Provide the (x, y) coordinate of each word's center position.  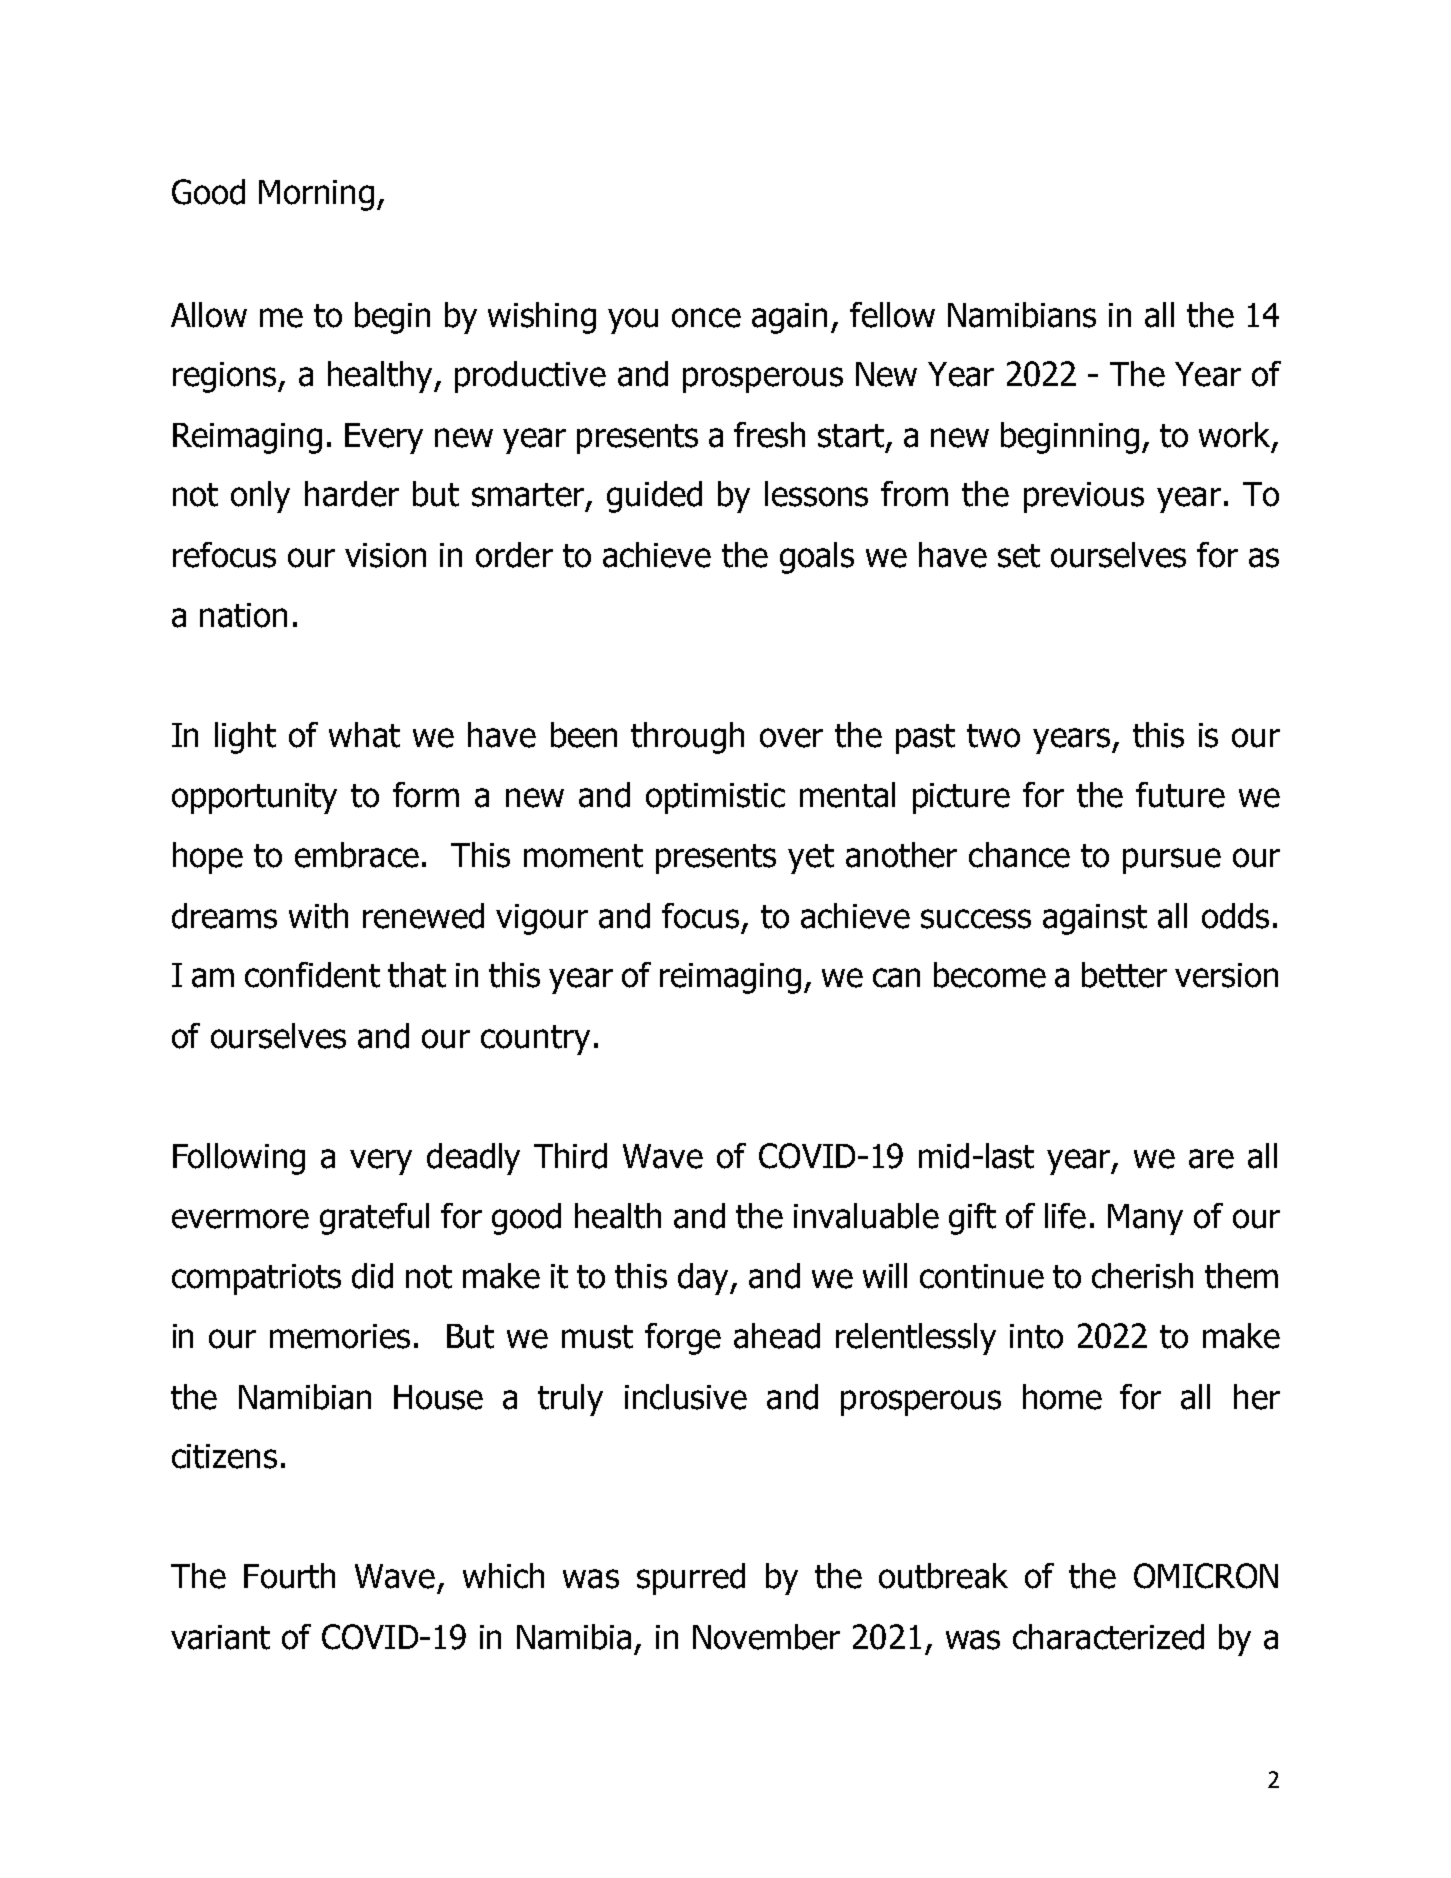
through (687, 738)
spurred (691, 1579)
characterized (1108, 1637)
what (364, 735)
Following (239, 1159)
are (1211, 1159)
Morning (316, 195)
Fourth (289, 1576)
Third (570, 1156)
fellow (892, 315)
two (993, 736)
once (706, 318)
